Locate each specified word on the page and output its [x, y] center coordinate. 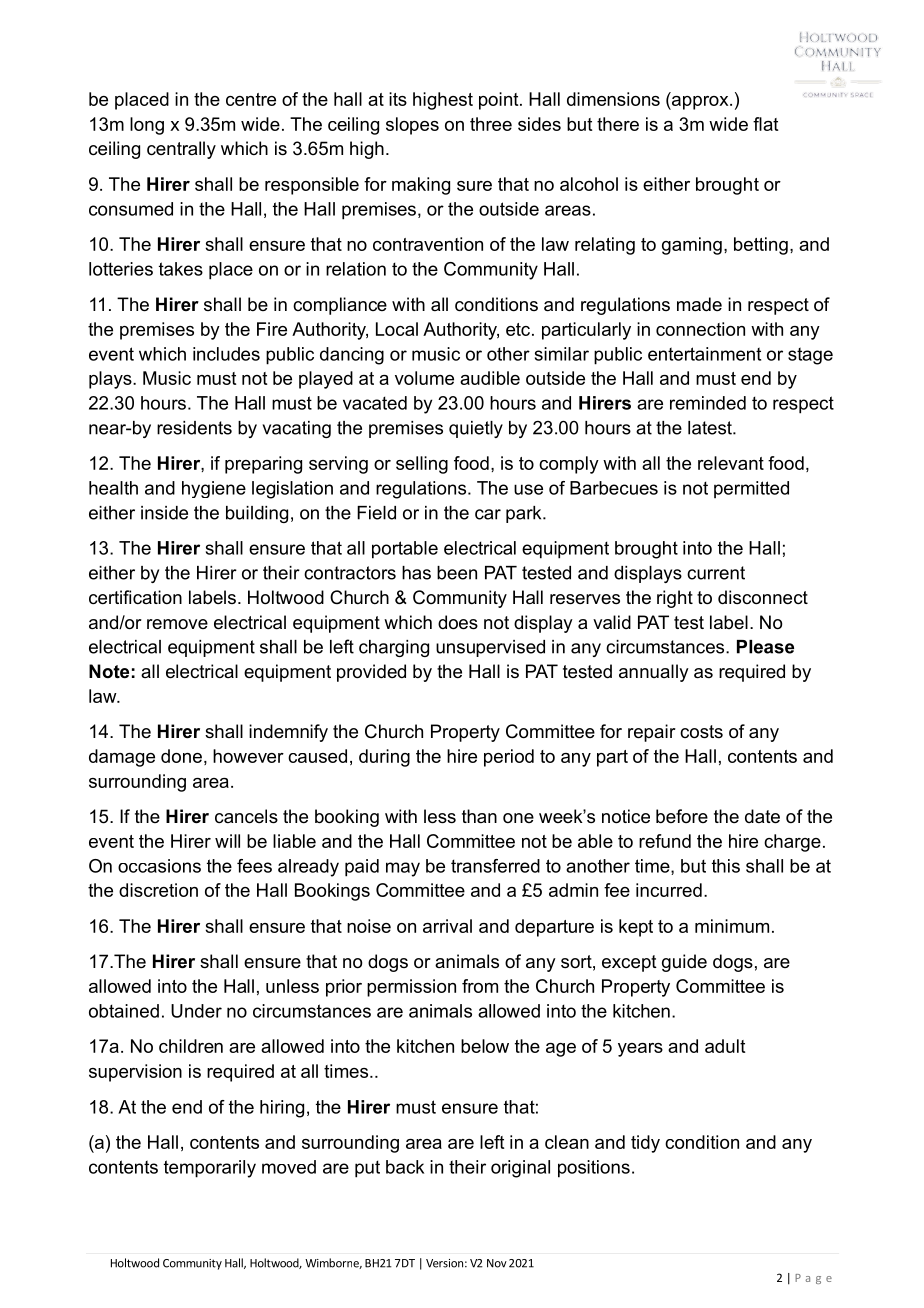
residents [194, 428]
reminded [708, 403]
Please [765, 647]
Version [444, 1263]
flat [765, 124]
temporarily [210, 1169]
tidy [645, 1144]
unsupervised [490, 648]
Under [196, 1011]
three [491, 124]
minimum [732, 926]
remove [177, 624]
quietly [476, 429]
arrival [447, 926]
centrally [181, 150]
